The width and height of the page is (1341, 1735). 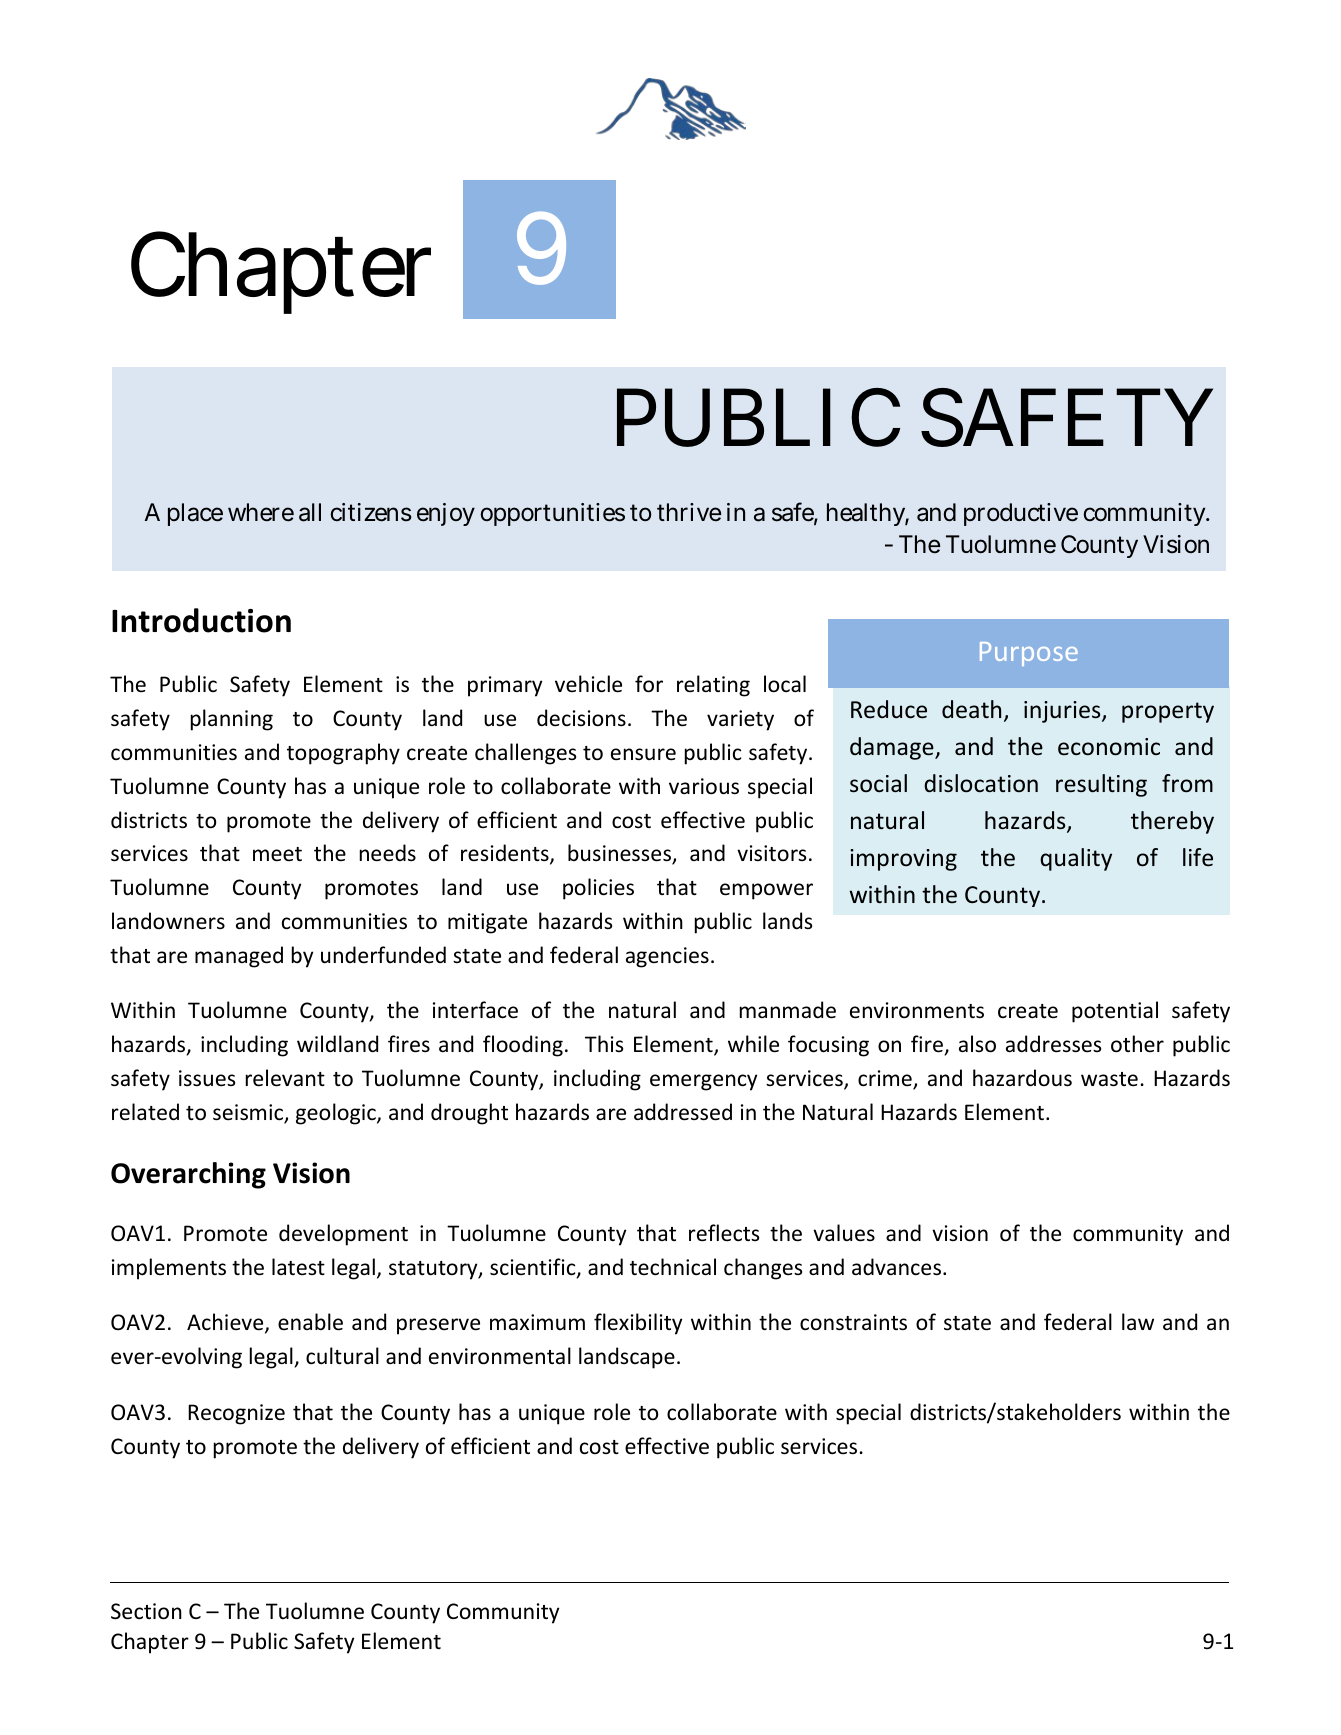 What do you see at coordinates (371, 512) in the page?
I see `citizens` at bounding box center [371, 512].
